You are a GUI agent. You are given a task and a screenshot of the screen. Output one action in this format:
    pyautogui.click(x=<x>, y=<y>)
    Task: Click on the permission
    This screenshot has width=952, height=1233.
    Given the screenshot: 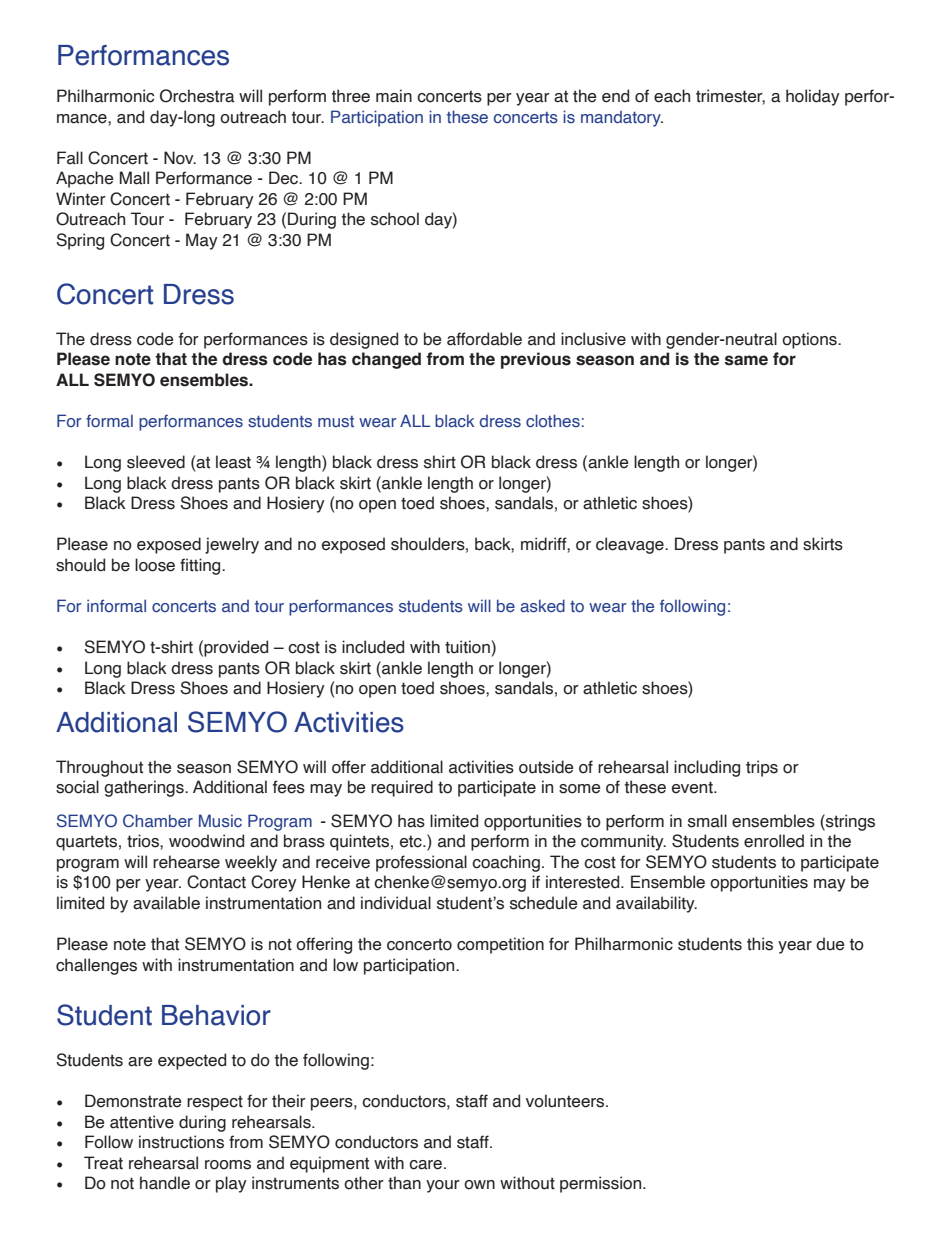 What is the action you would take?
    pyautogui.click(x=602, y=1184)
